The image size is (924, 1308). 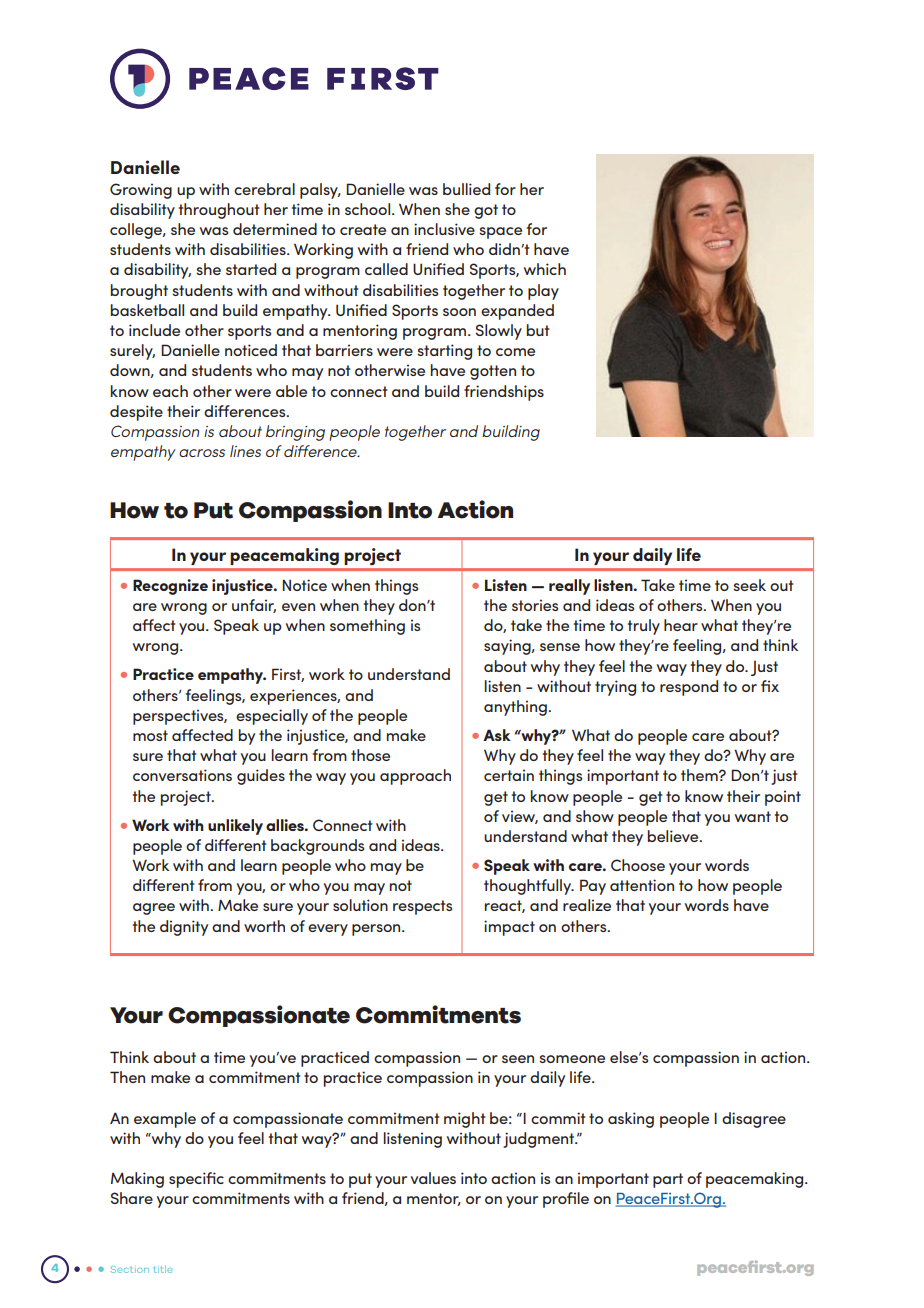 What do you see at coordinates (444, 229) in the screenshot?
I see `inclusive` at bounding box center [444, 229].
